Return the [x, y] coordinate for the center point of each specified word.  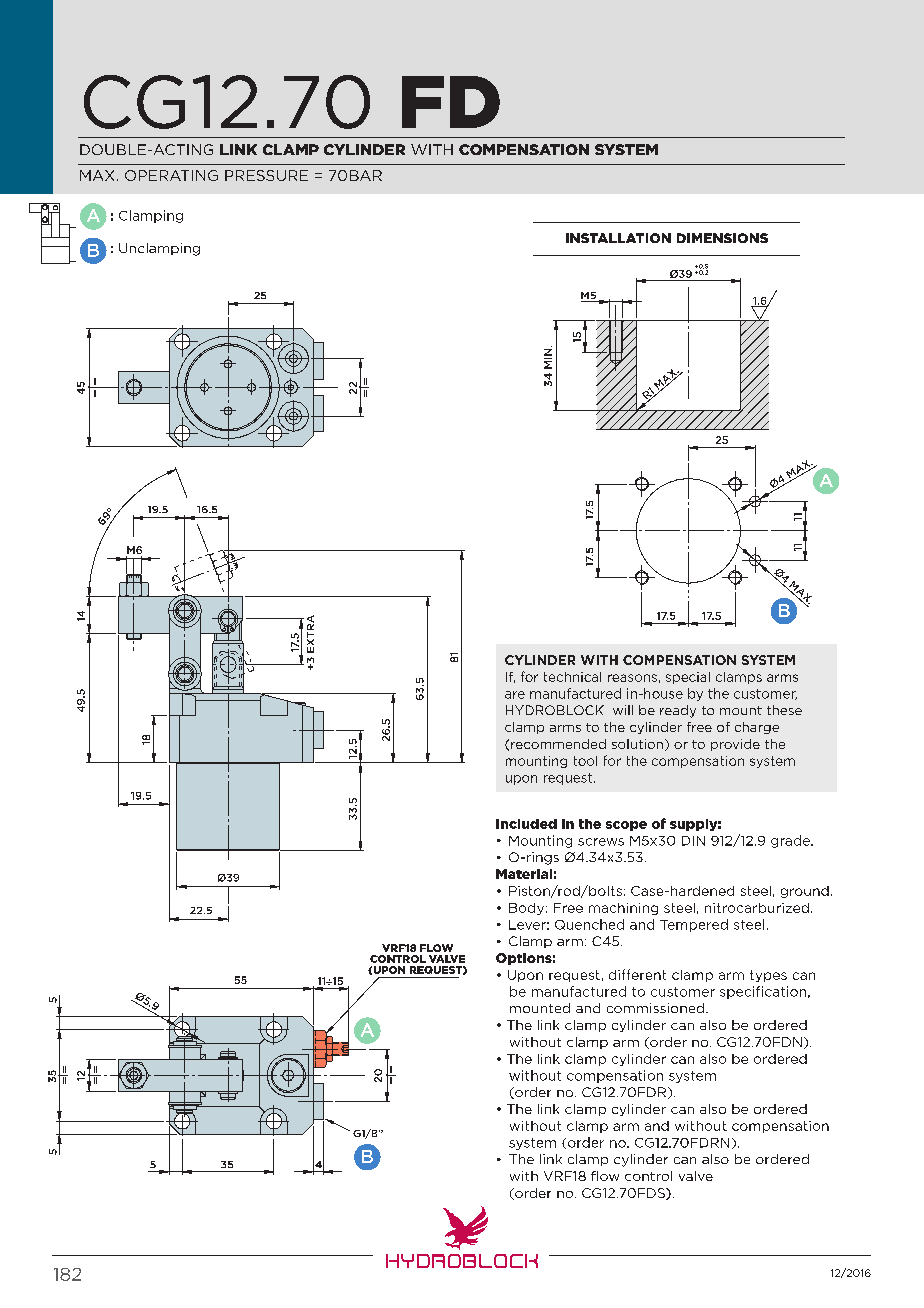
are [515, 695]
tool [585, 761]
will [623, 710]
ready [678, 711]
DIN [693, 841]
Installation [618, 238]
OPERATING [171, 175]
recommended [558, 744]
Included [526, 824]
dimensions [722, 238]
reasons [632, 678]
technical [572, 677]
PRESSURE [266, 175]
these [784, 710]
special [688, 678]
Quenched [589, 924]
